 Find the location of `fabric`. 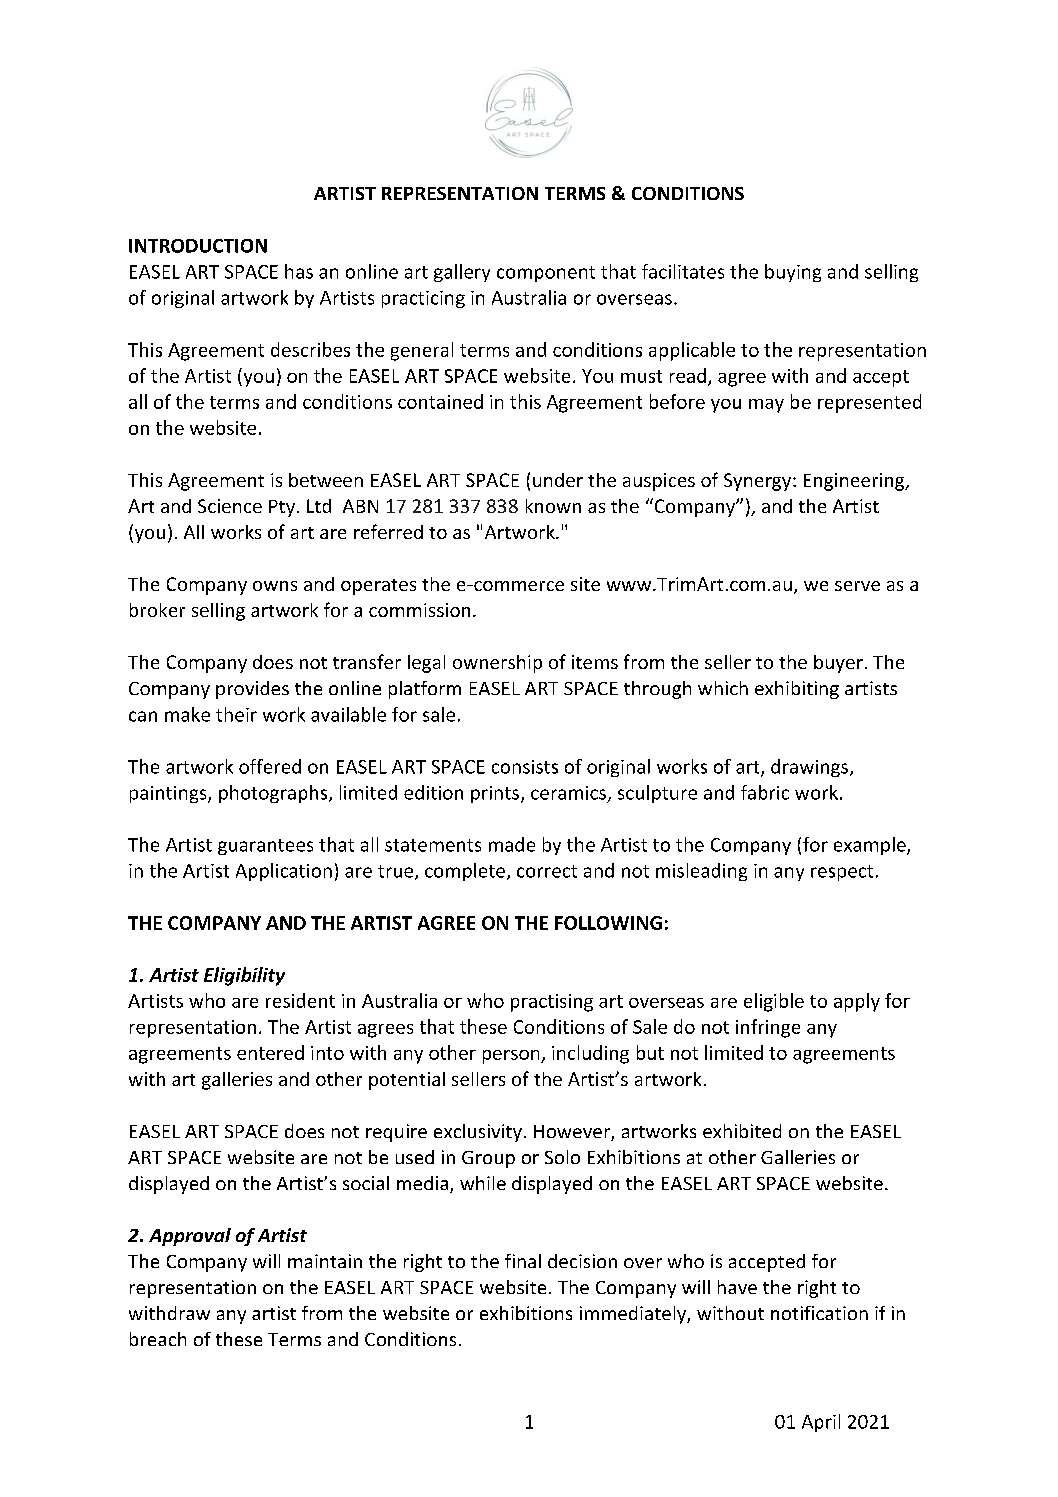

fabric is located at coordinates (765, 792).
